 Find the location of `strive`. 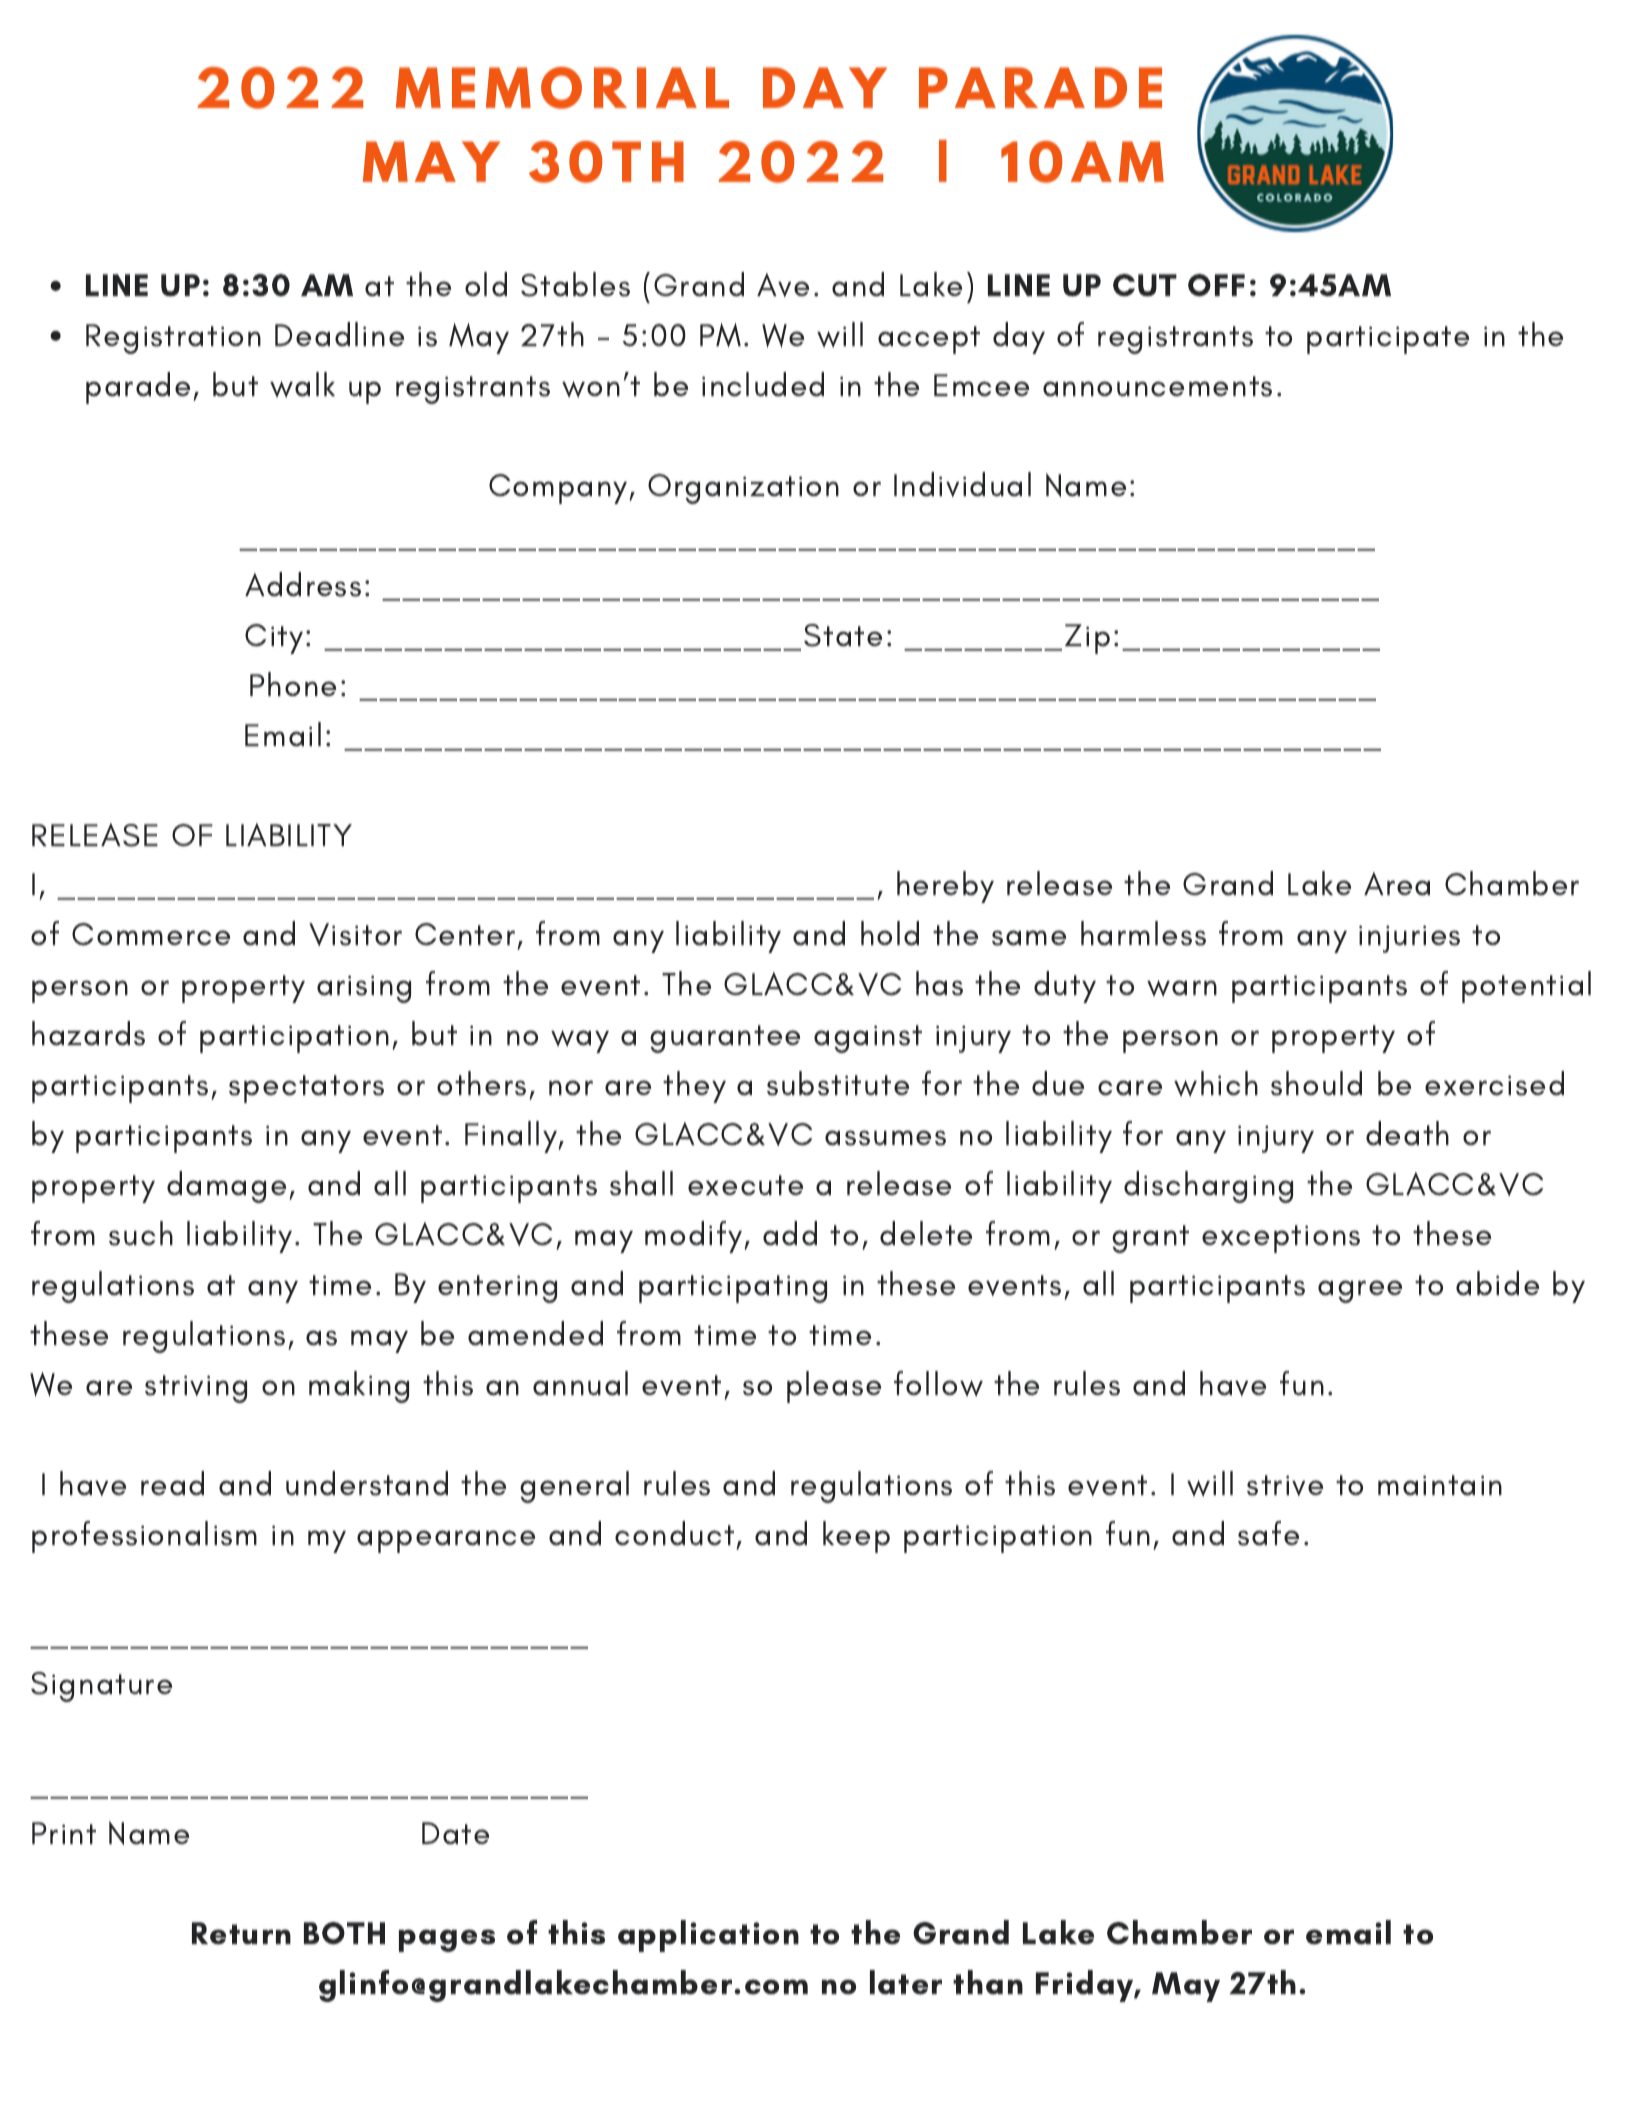

strive is located at coordinates (1285, 1485).
